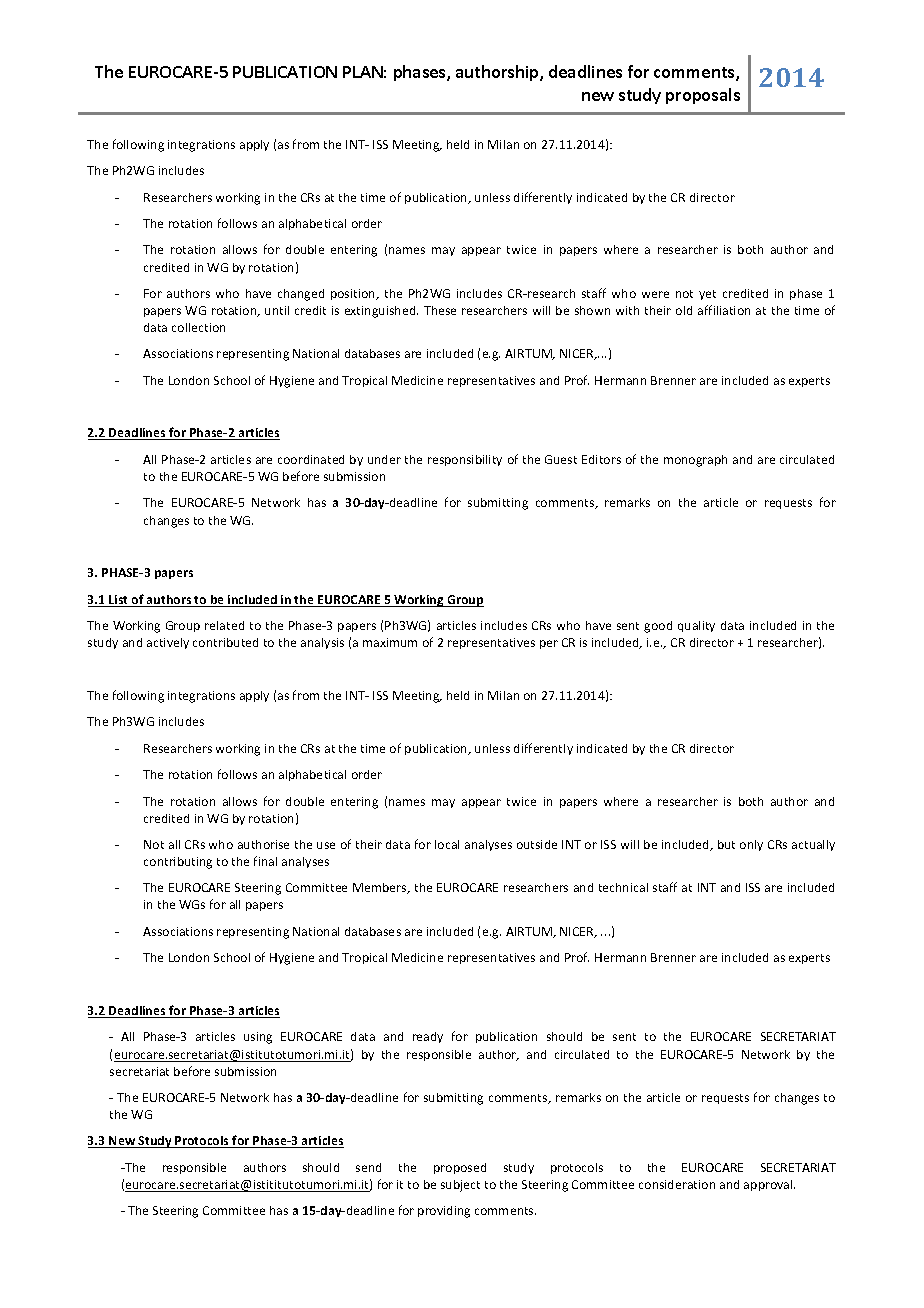 The image size is (924, 1308). Describe the element at coordinates (703, 96) in the screenshot. I see `proposals` at that location.
